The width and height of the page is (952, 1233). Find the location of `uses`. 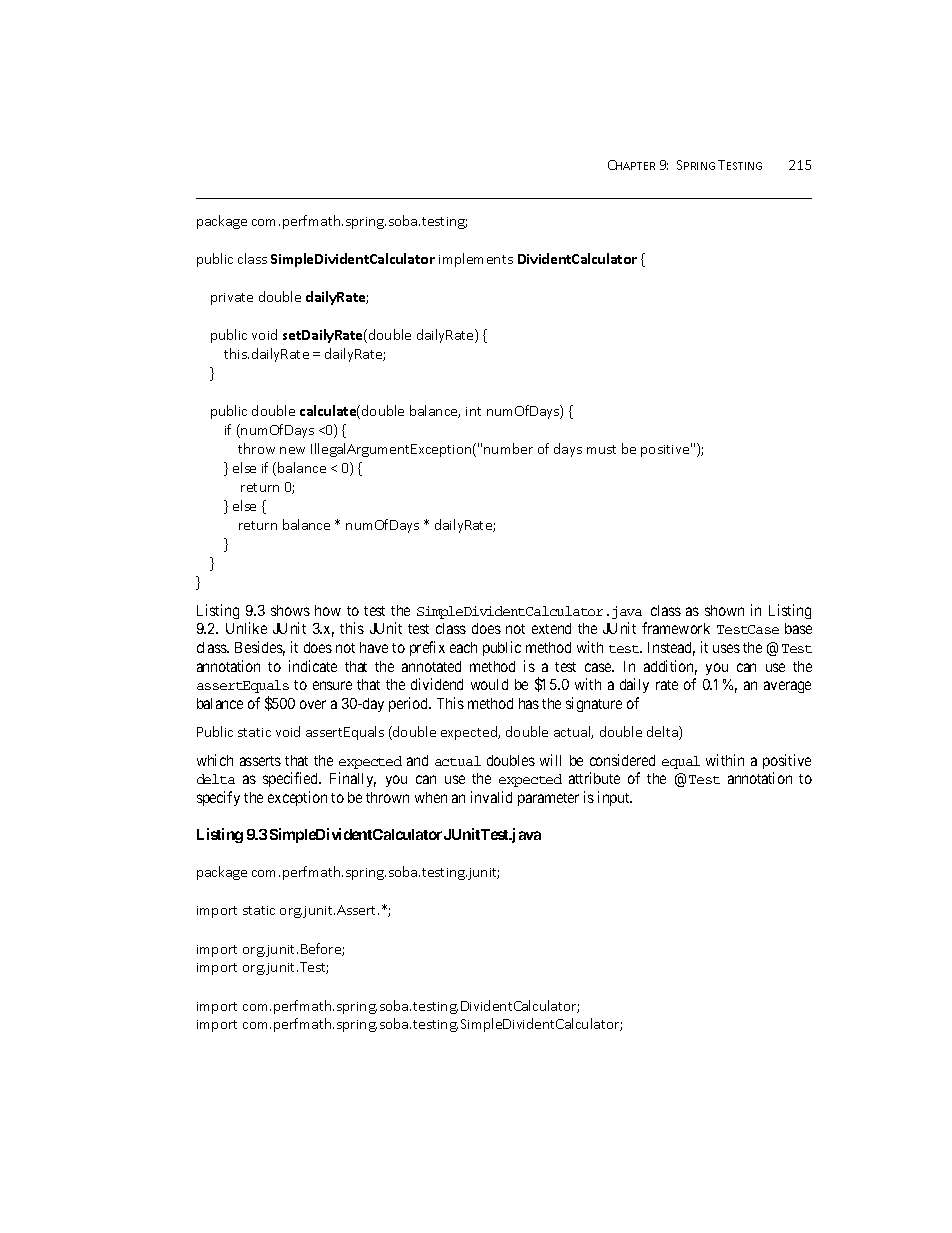

uses is located at coordinates (726, 648).
